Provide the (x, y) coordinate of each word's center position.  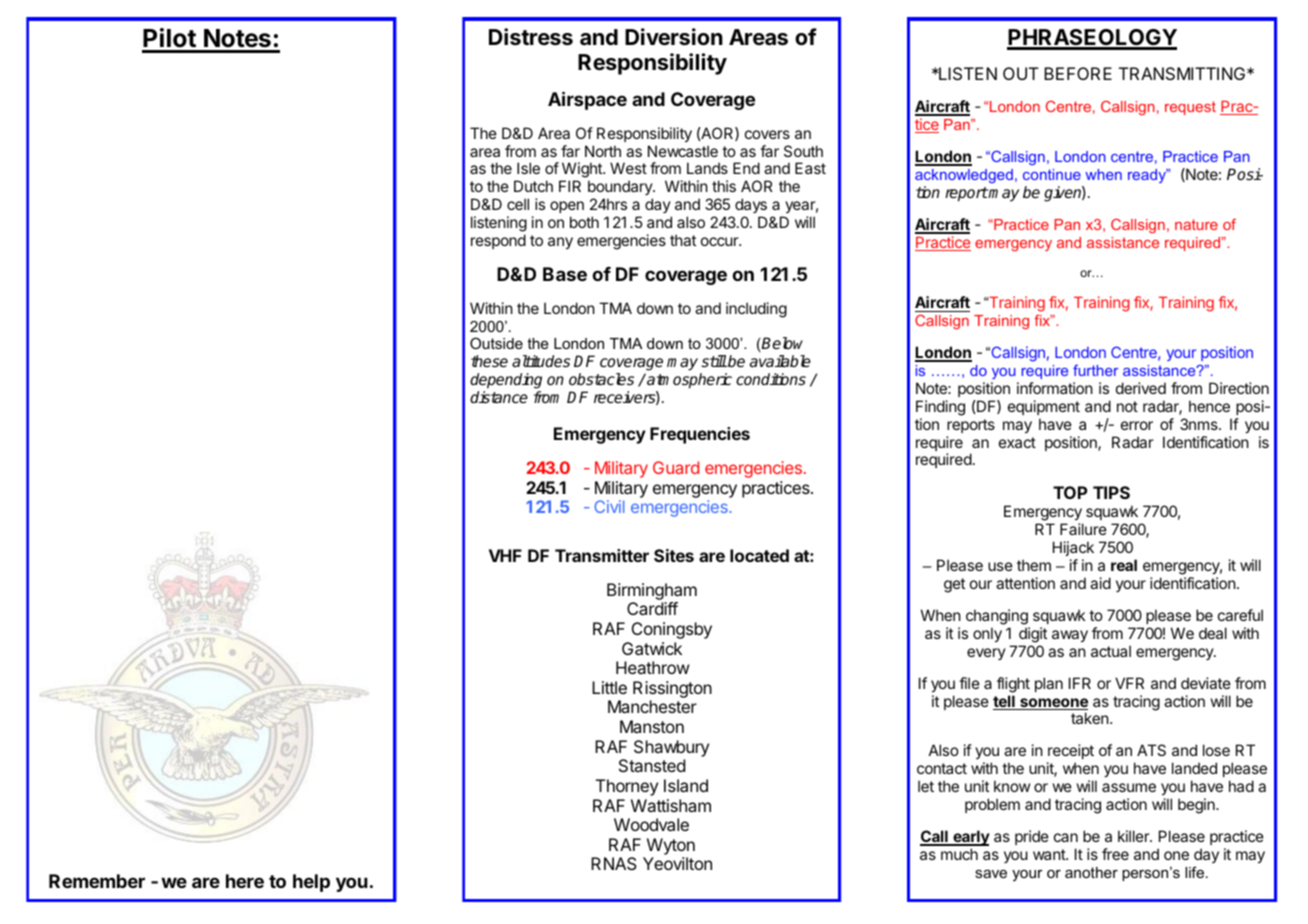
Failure (1083, 529)
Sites (674, 555)
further (1095, 370)
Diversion (674, 37)
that (683, 240)
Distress (531, 37)
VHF (505, 555)
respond (498, 241)
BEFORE (1078, 73)
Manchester (652, 706)
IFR (1080, 683)
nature (1196, 224)
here (245, 881)
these (489, 361)
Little (609, 687)
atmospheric (688, 381)
